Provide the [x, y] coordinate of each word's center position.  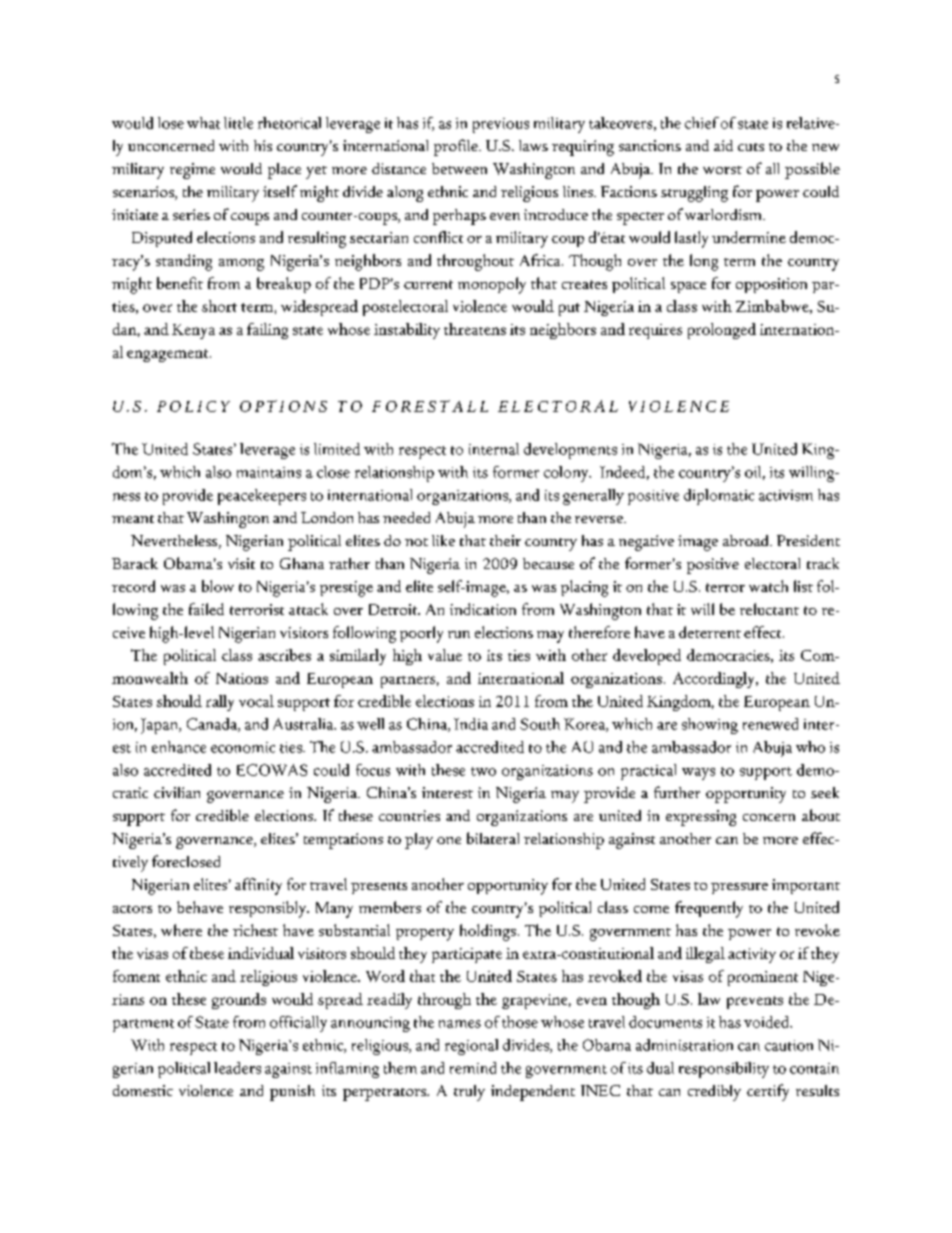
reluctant [769, 609]
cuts [751, 147]
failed [206, 609]
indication [483, 609]
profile [457, 147]
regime [192, 171]
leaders [237, 1068]
